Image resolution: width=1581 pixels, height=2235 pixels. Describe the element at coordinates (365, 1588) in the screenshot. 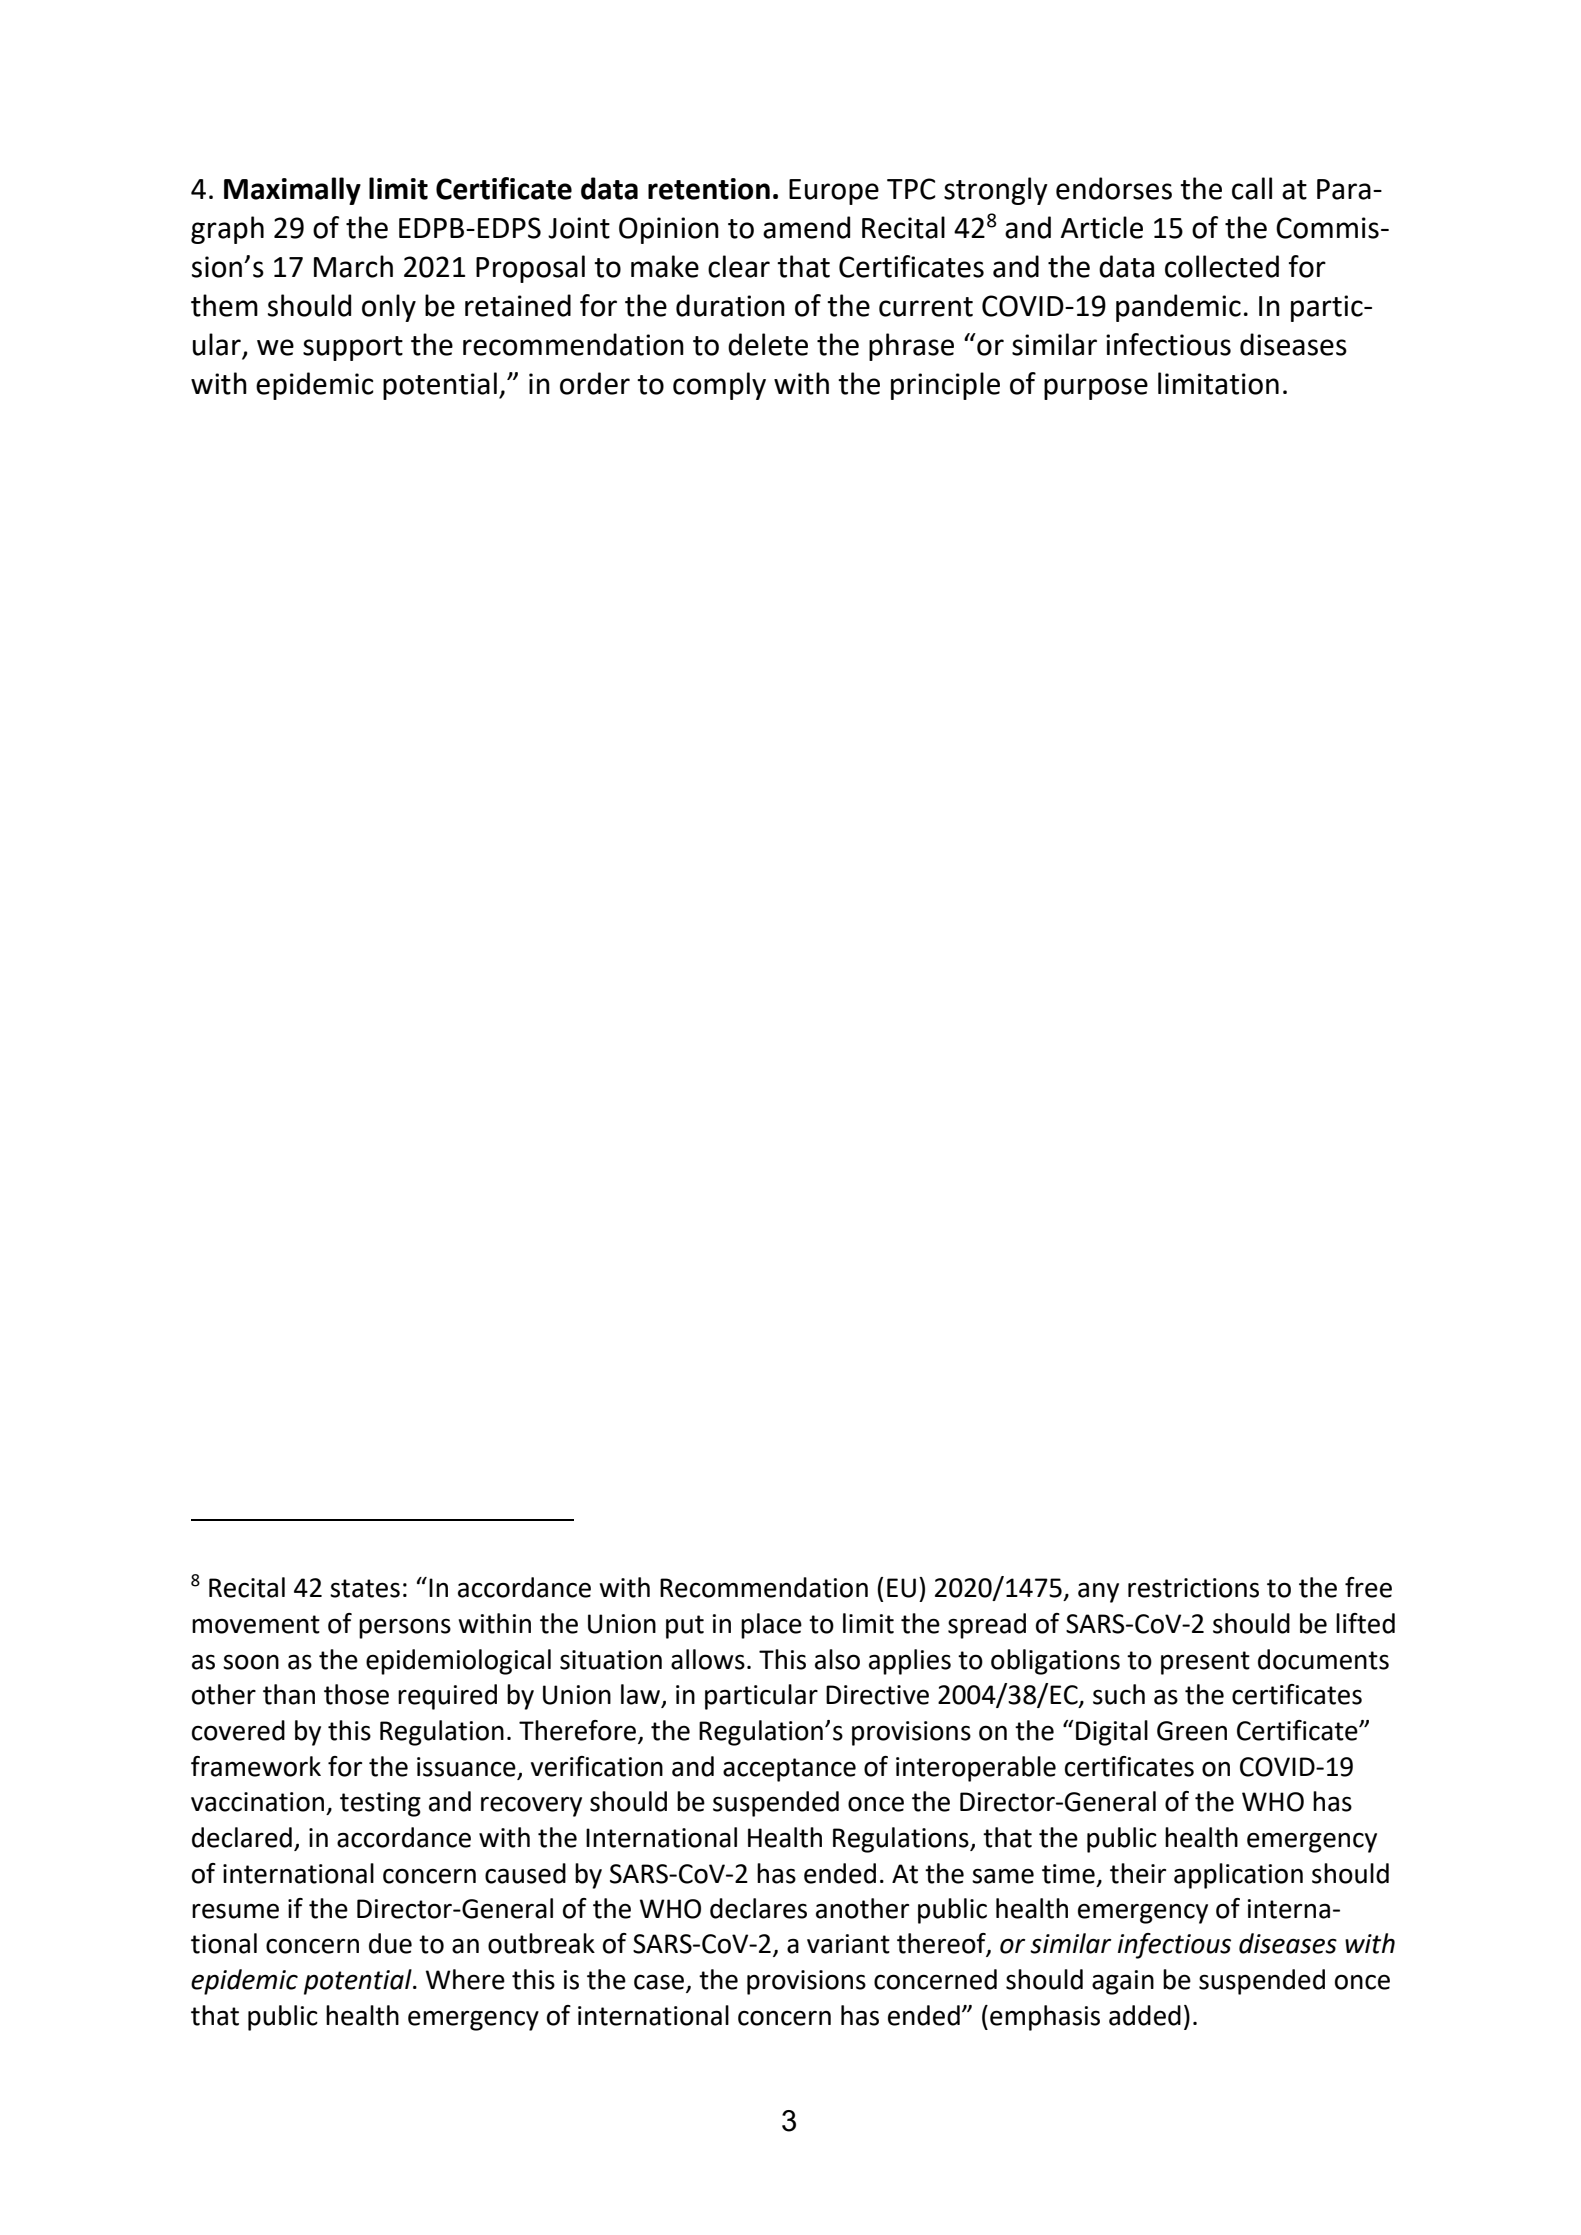

I see `states` at that location.
